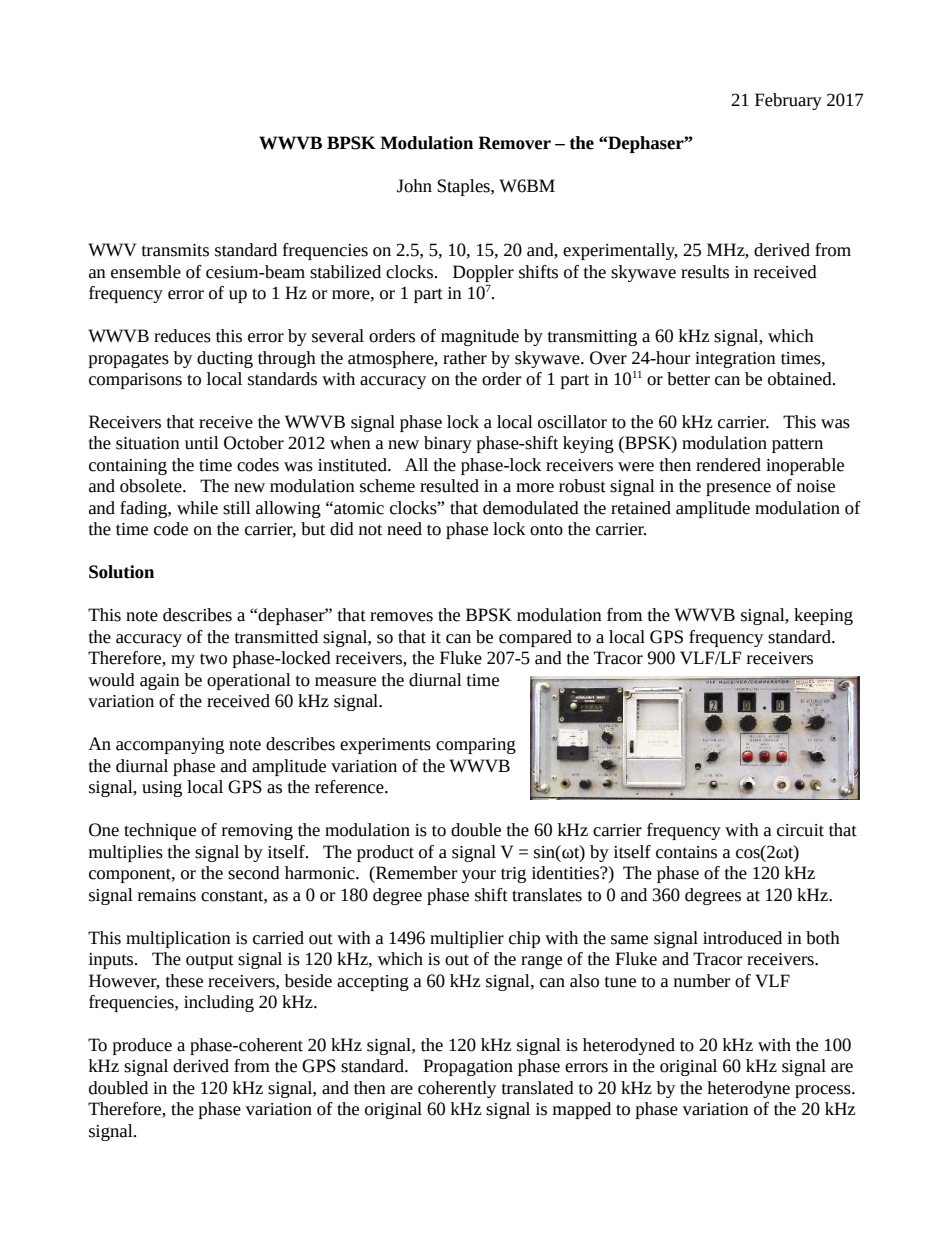 The width and height of the document is (952, 1233). Describe the element at coordinates (823, 616) in the document. I see `keeping` at that location.
